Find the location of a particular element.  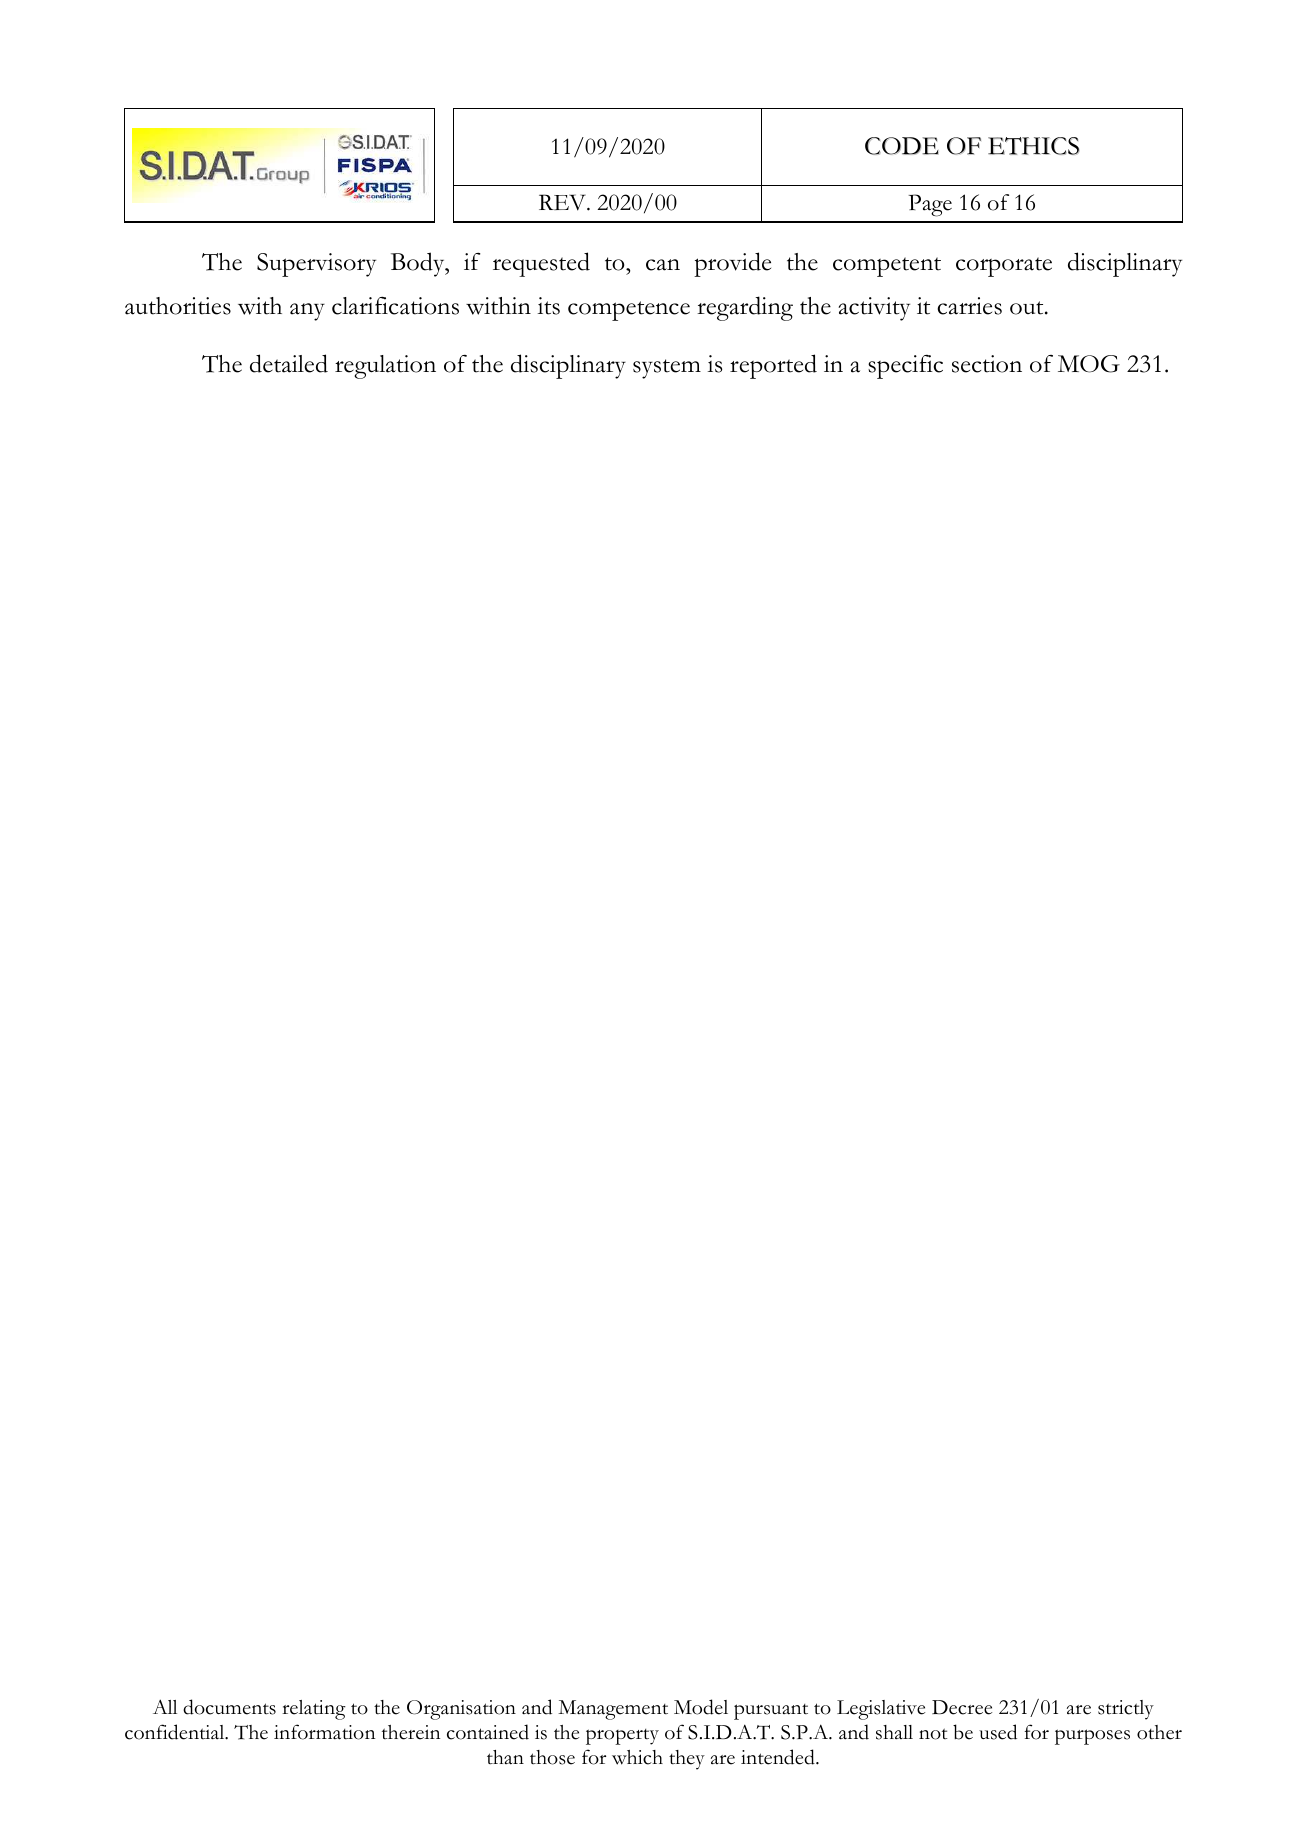

detailed is located at coordinates (289, 363).
